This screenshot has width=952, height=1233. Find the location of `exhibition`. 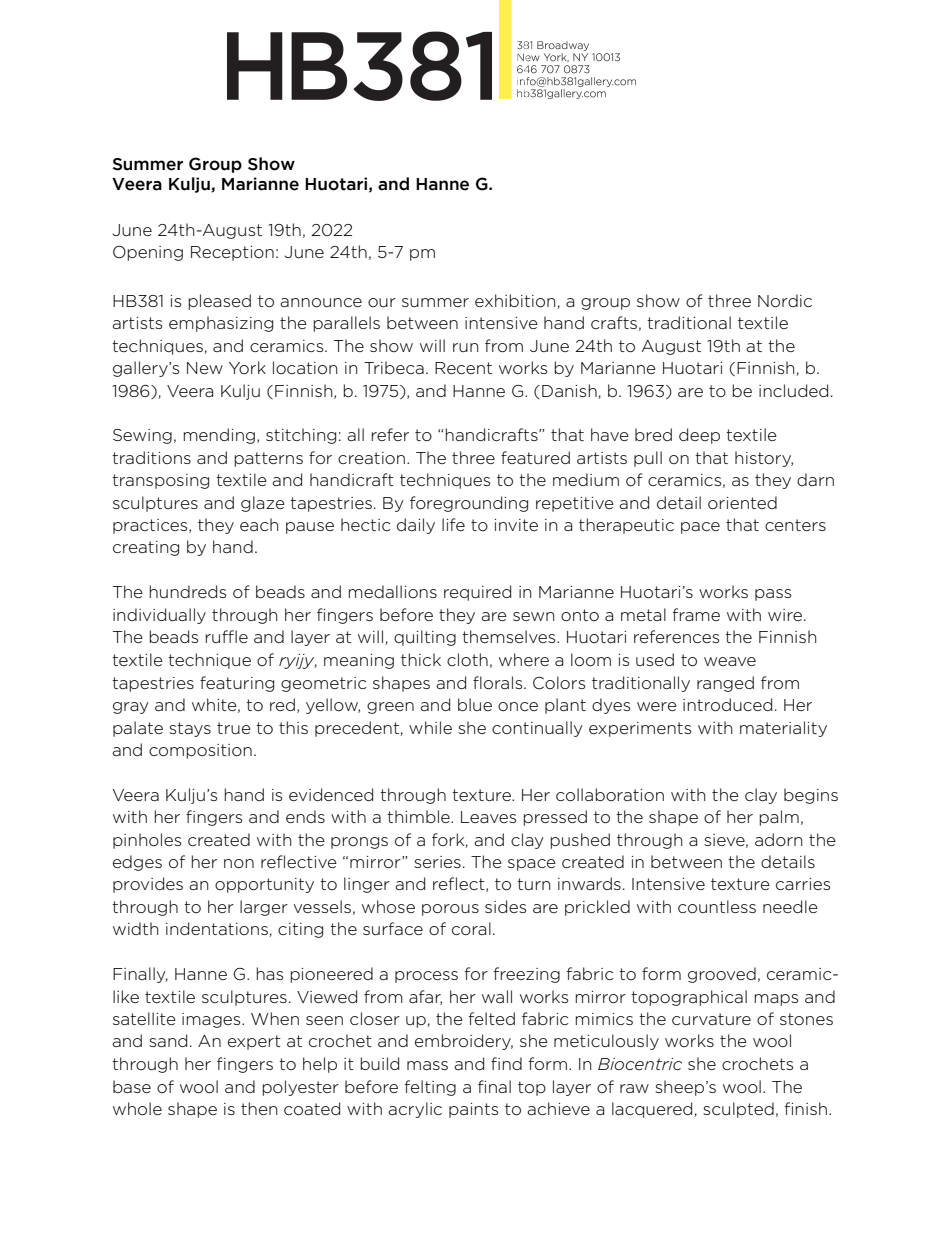

exhibition is located at coordinates (516, 301).
